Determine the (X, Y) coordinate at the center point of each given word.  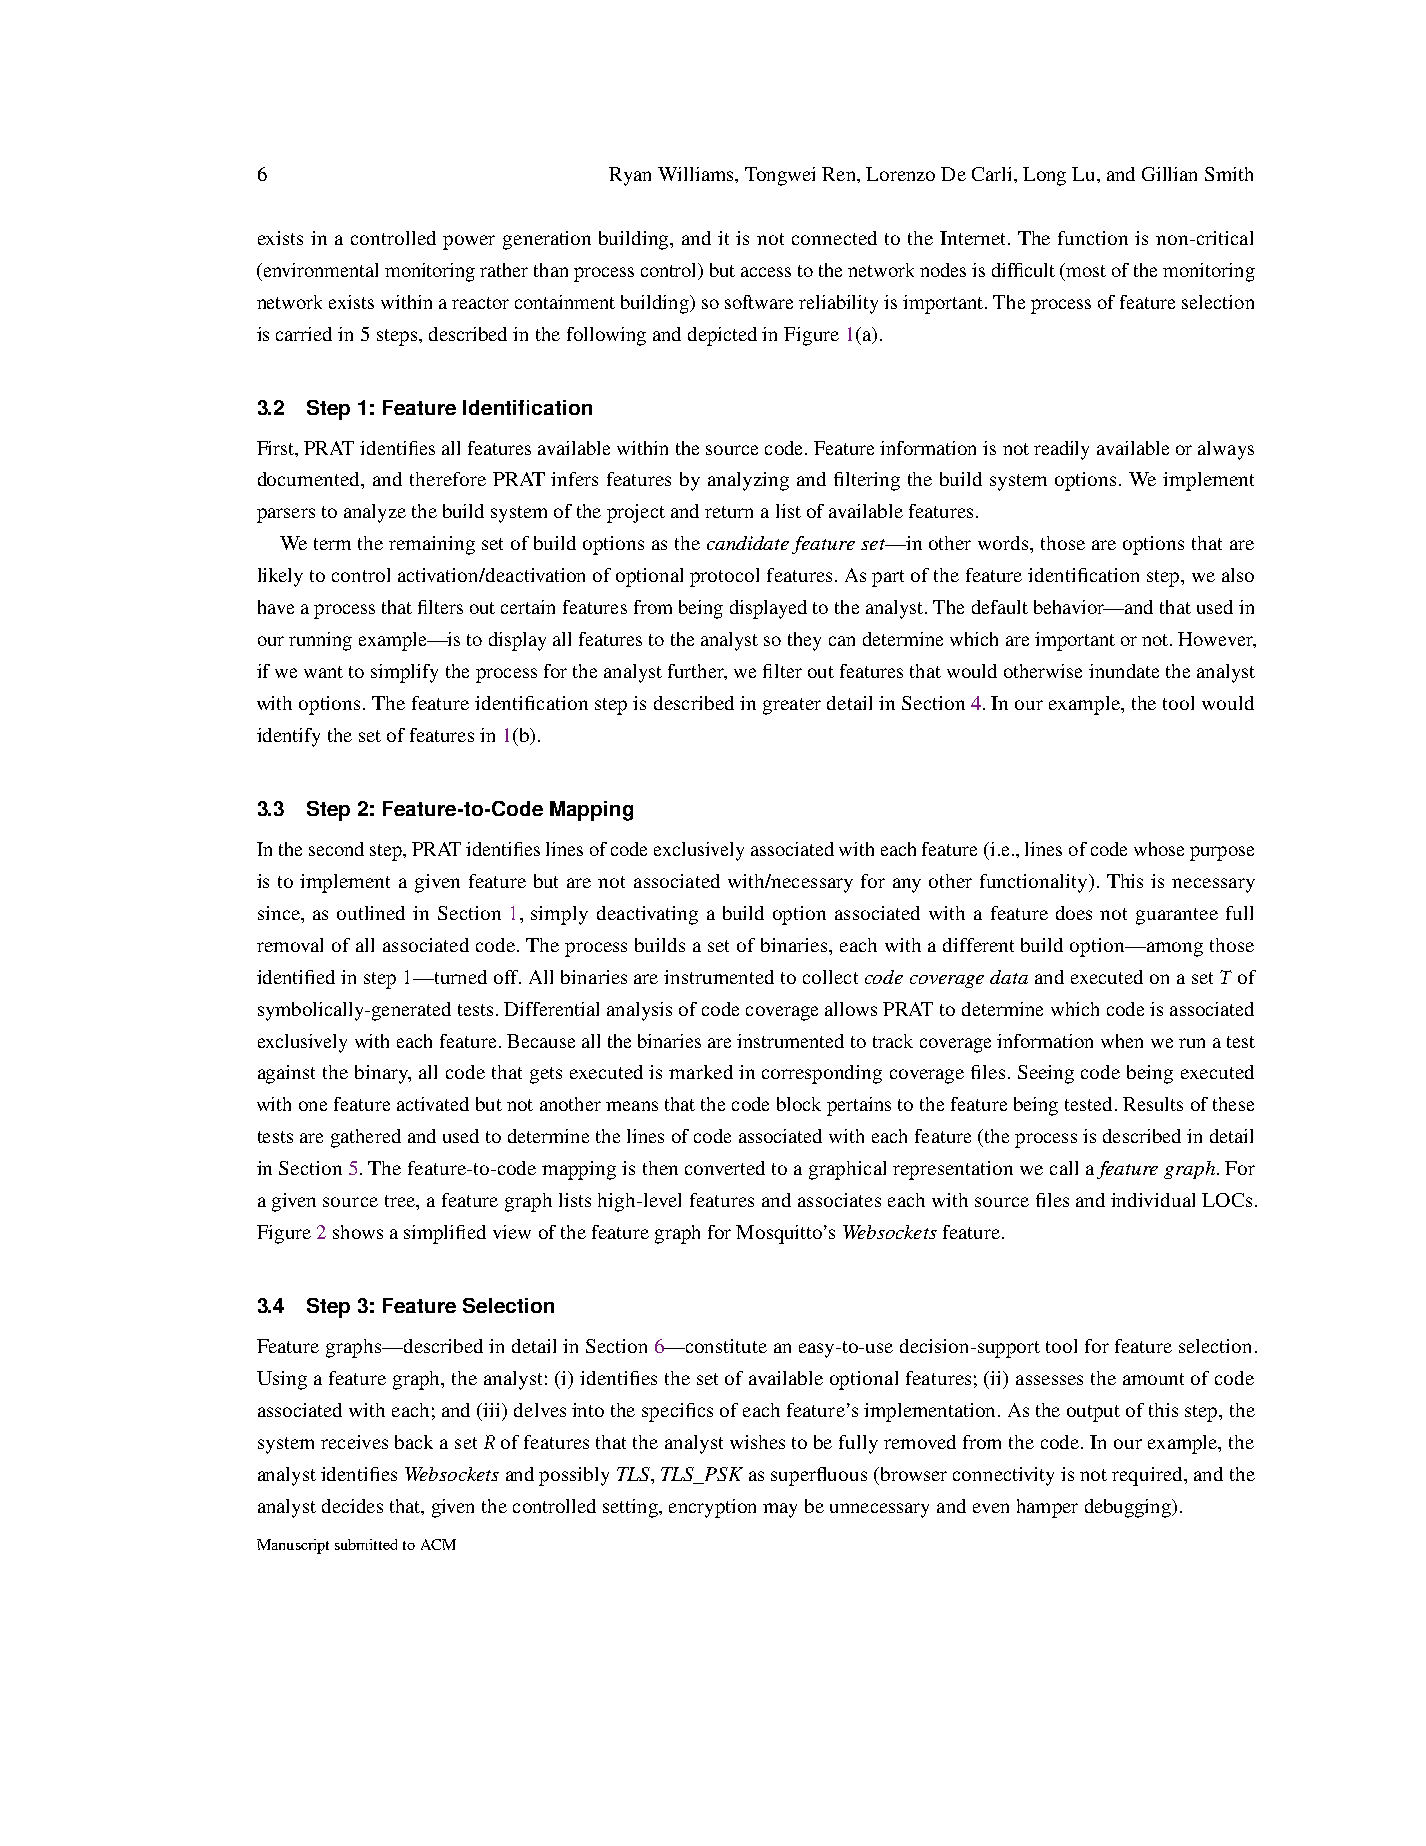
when (1122, 1041)
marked (701, 1072)
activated (433, 1104)
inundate (1124, 671)
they (804, 641)
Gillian (1169, 174)
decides (352, 1506)
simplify (404, 673)
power (469, 242)
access (766, 272)
